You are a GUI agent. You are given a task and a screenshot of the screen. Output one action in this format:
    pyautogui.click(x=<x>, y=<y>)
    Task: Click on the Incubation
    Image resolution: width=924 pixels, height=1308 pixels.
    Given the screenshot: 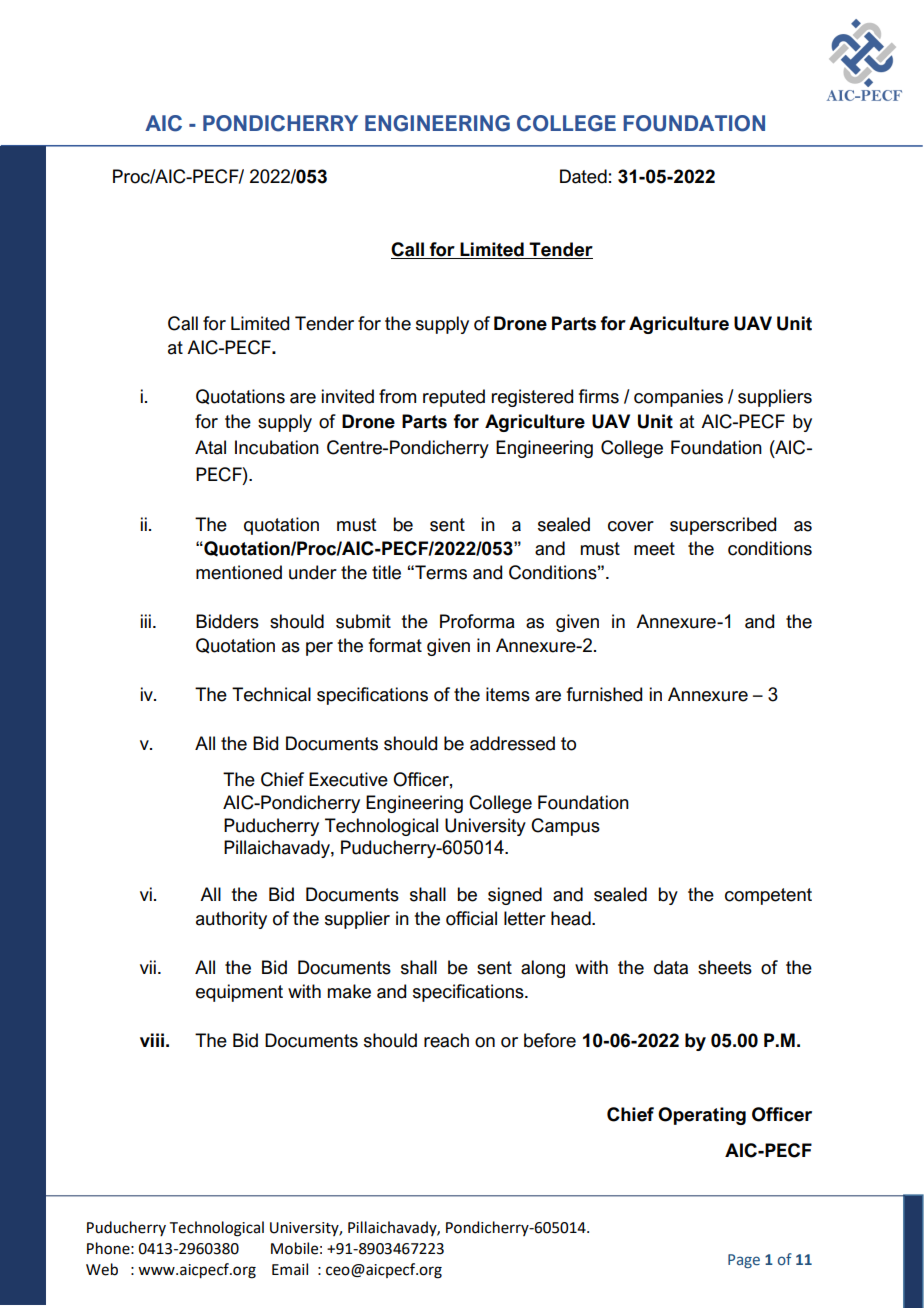 What is the action you would take?
    pyautogui.click(x=277, y=447)
